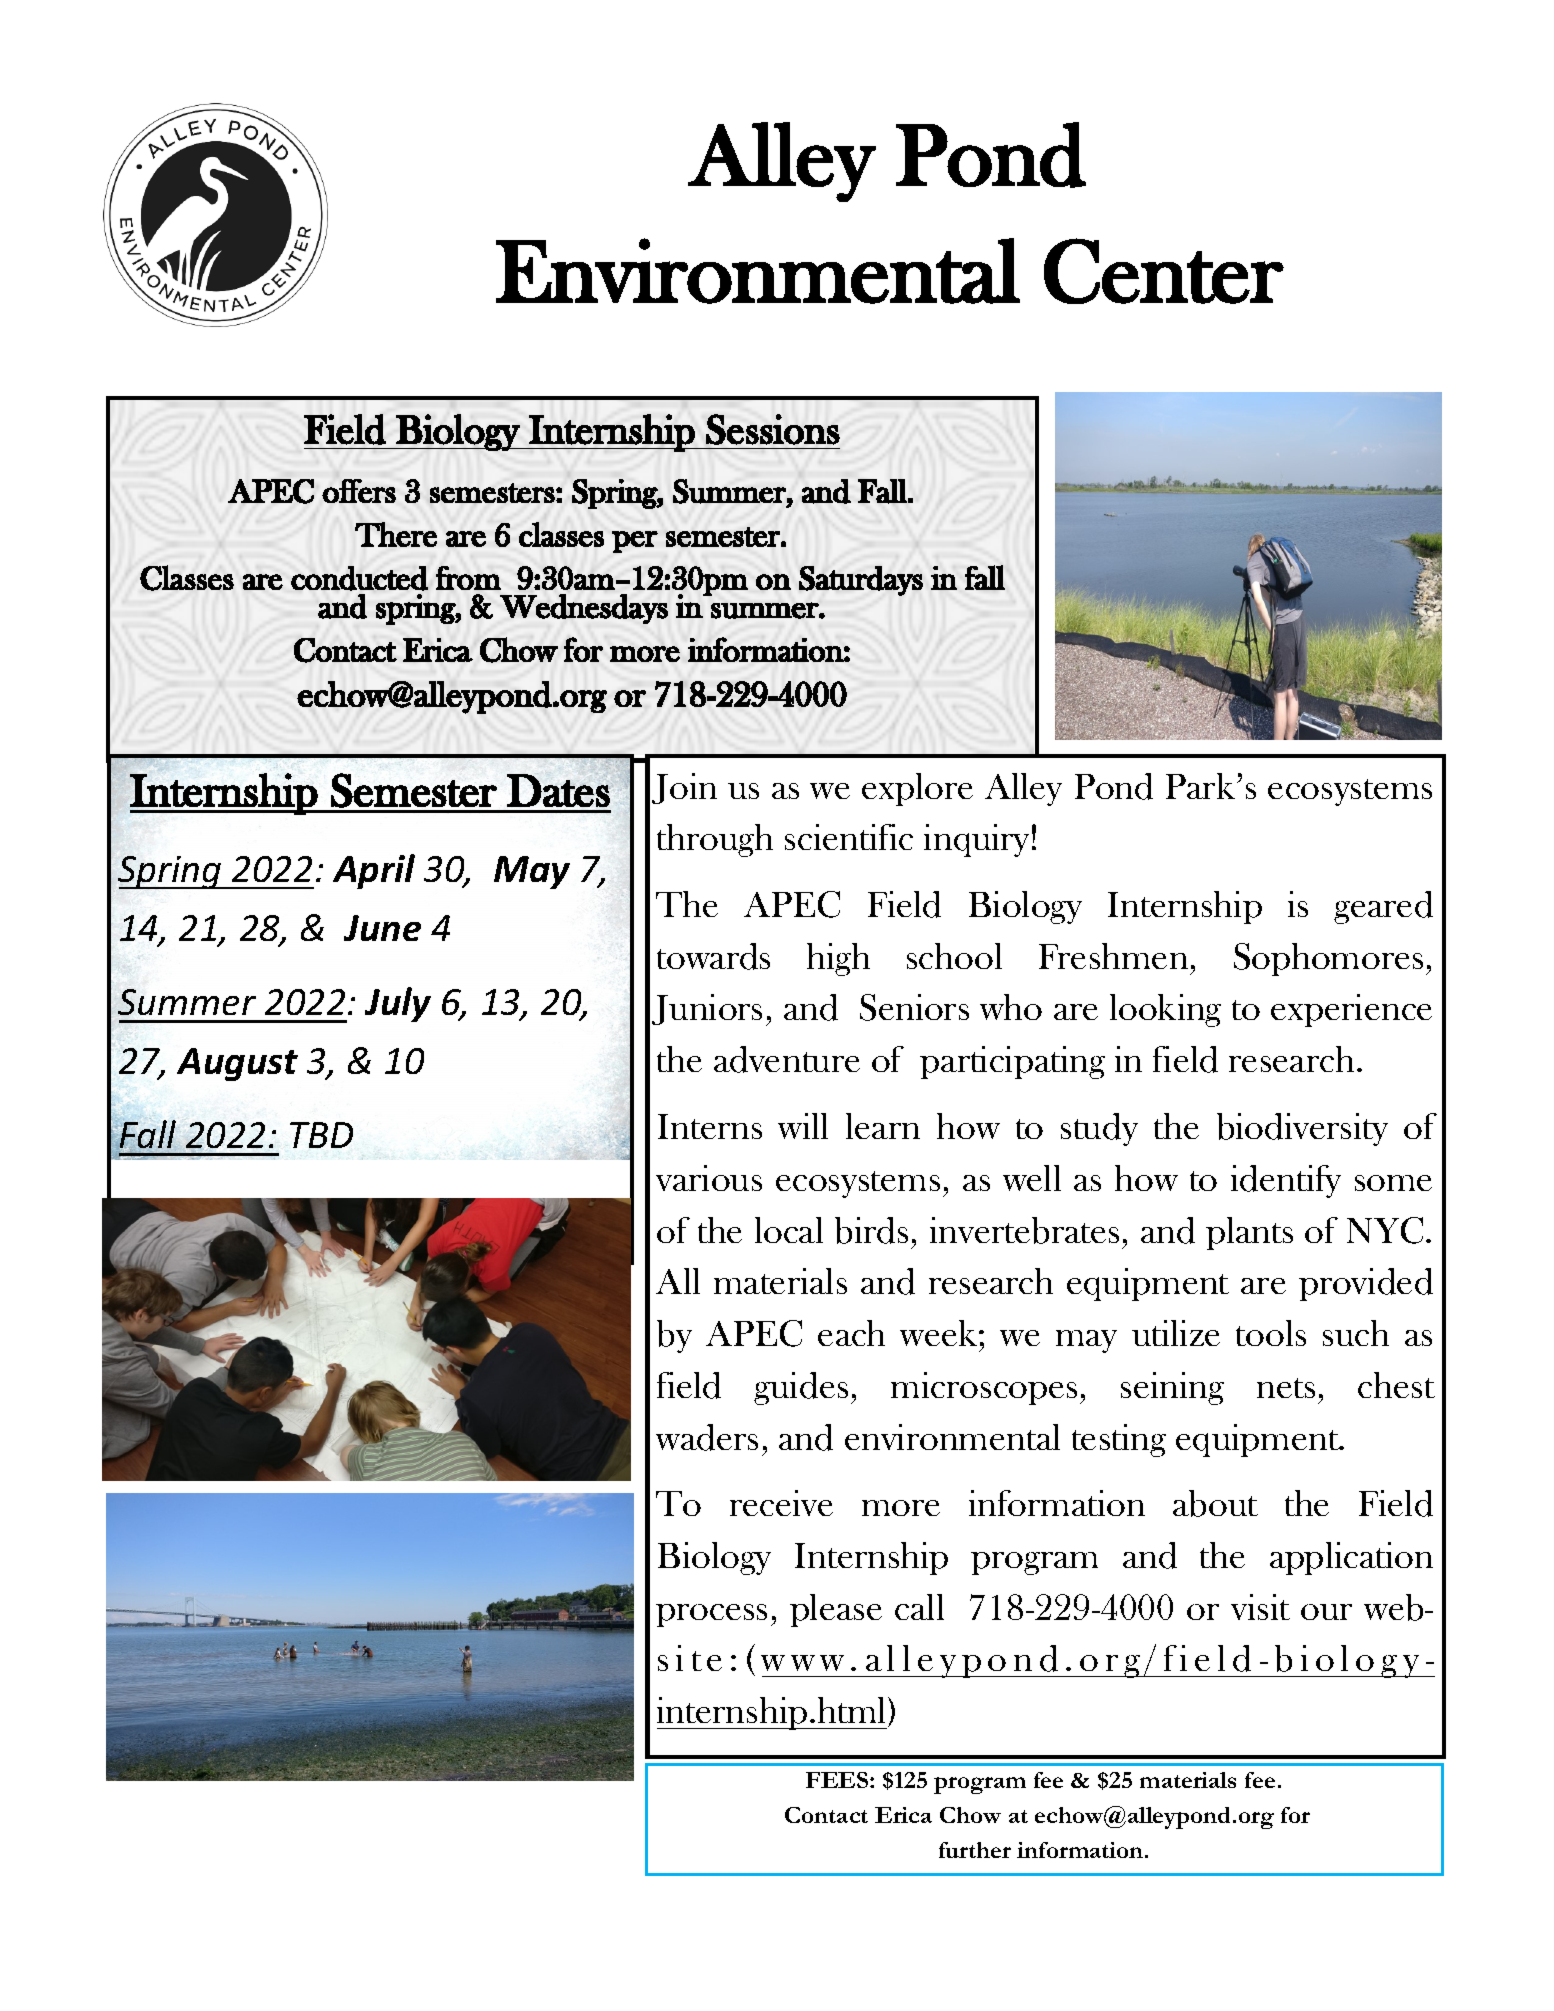 The height and width of the document is (2011, 1554). What do you see at coordinates (711, 1615) in the document?
I see `process` at bounding box center [711, 1615].
